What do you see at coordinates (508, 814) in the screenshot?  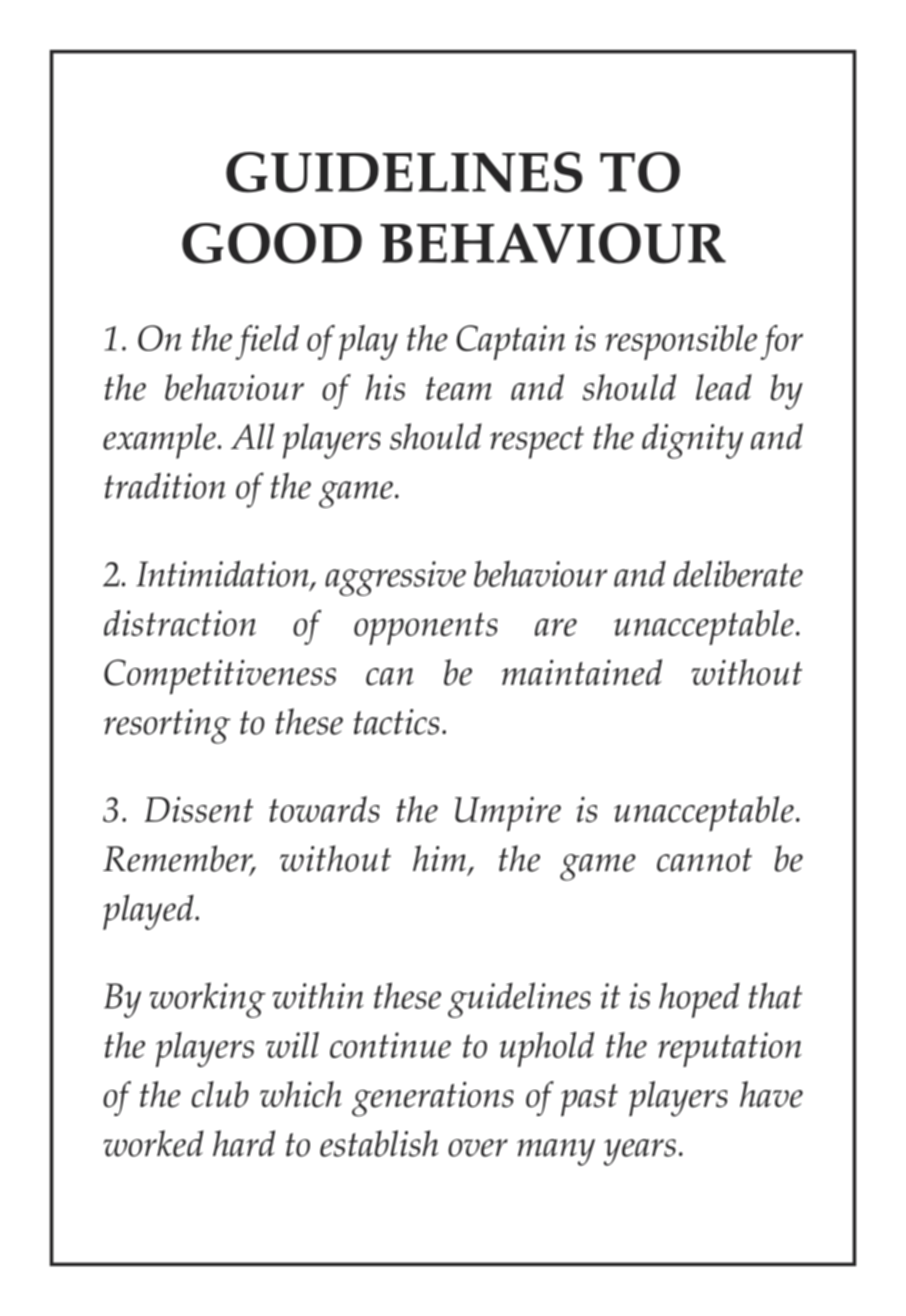 I see `Umpire` at bounding box center [508, 814].
